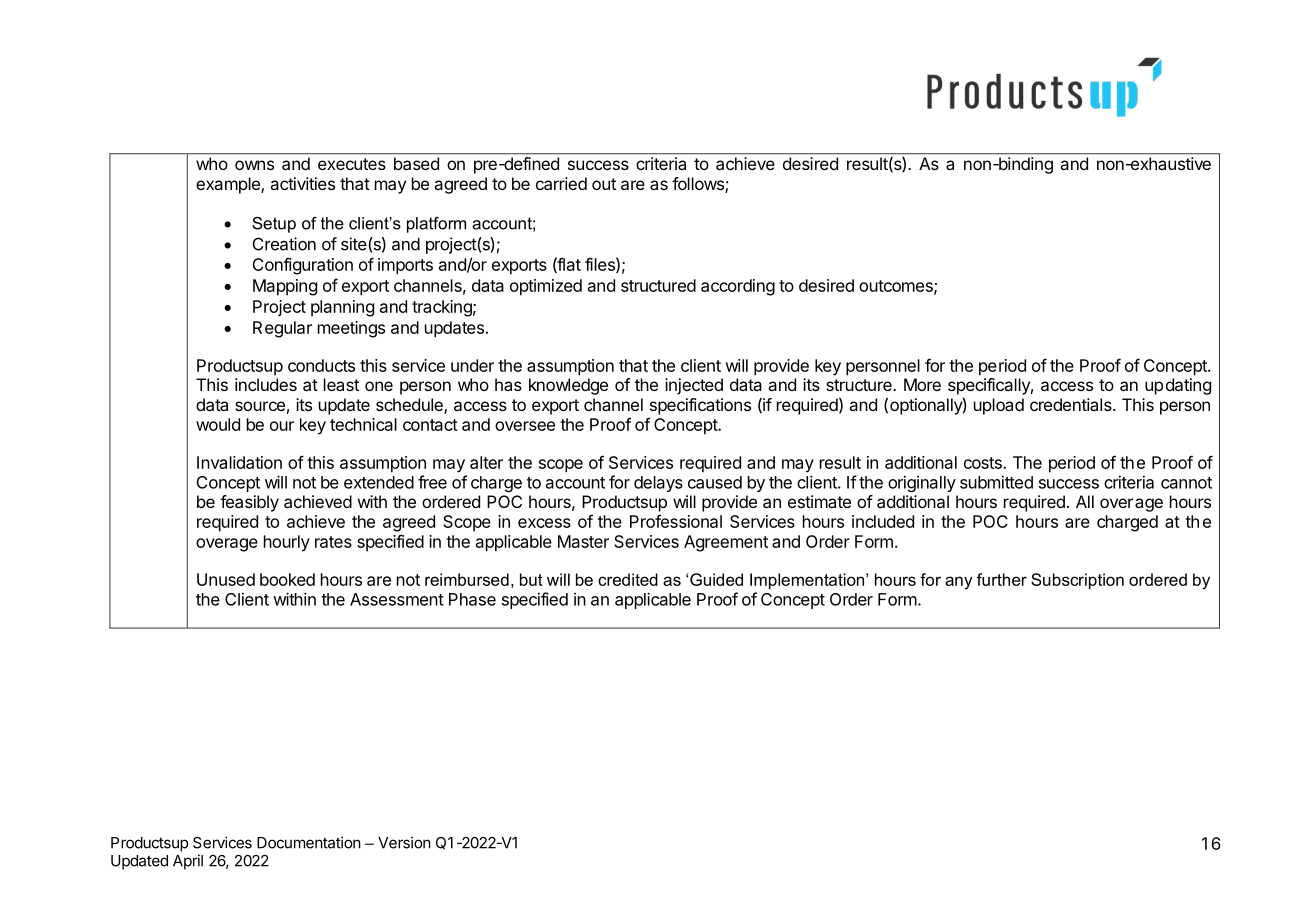 The width and height of the screenshot is (1308, 924). Describe the element at coordinates (676, 521) in the screenshot. I see `Professional` at that location.
